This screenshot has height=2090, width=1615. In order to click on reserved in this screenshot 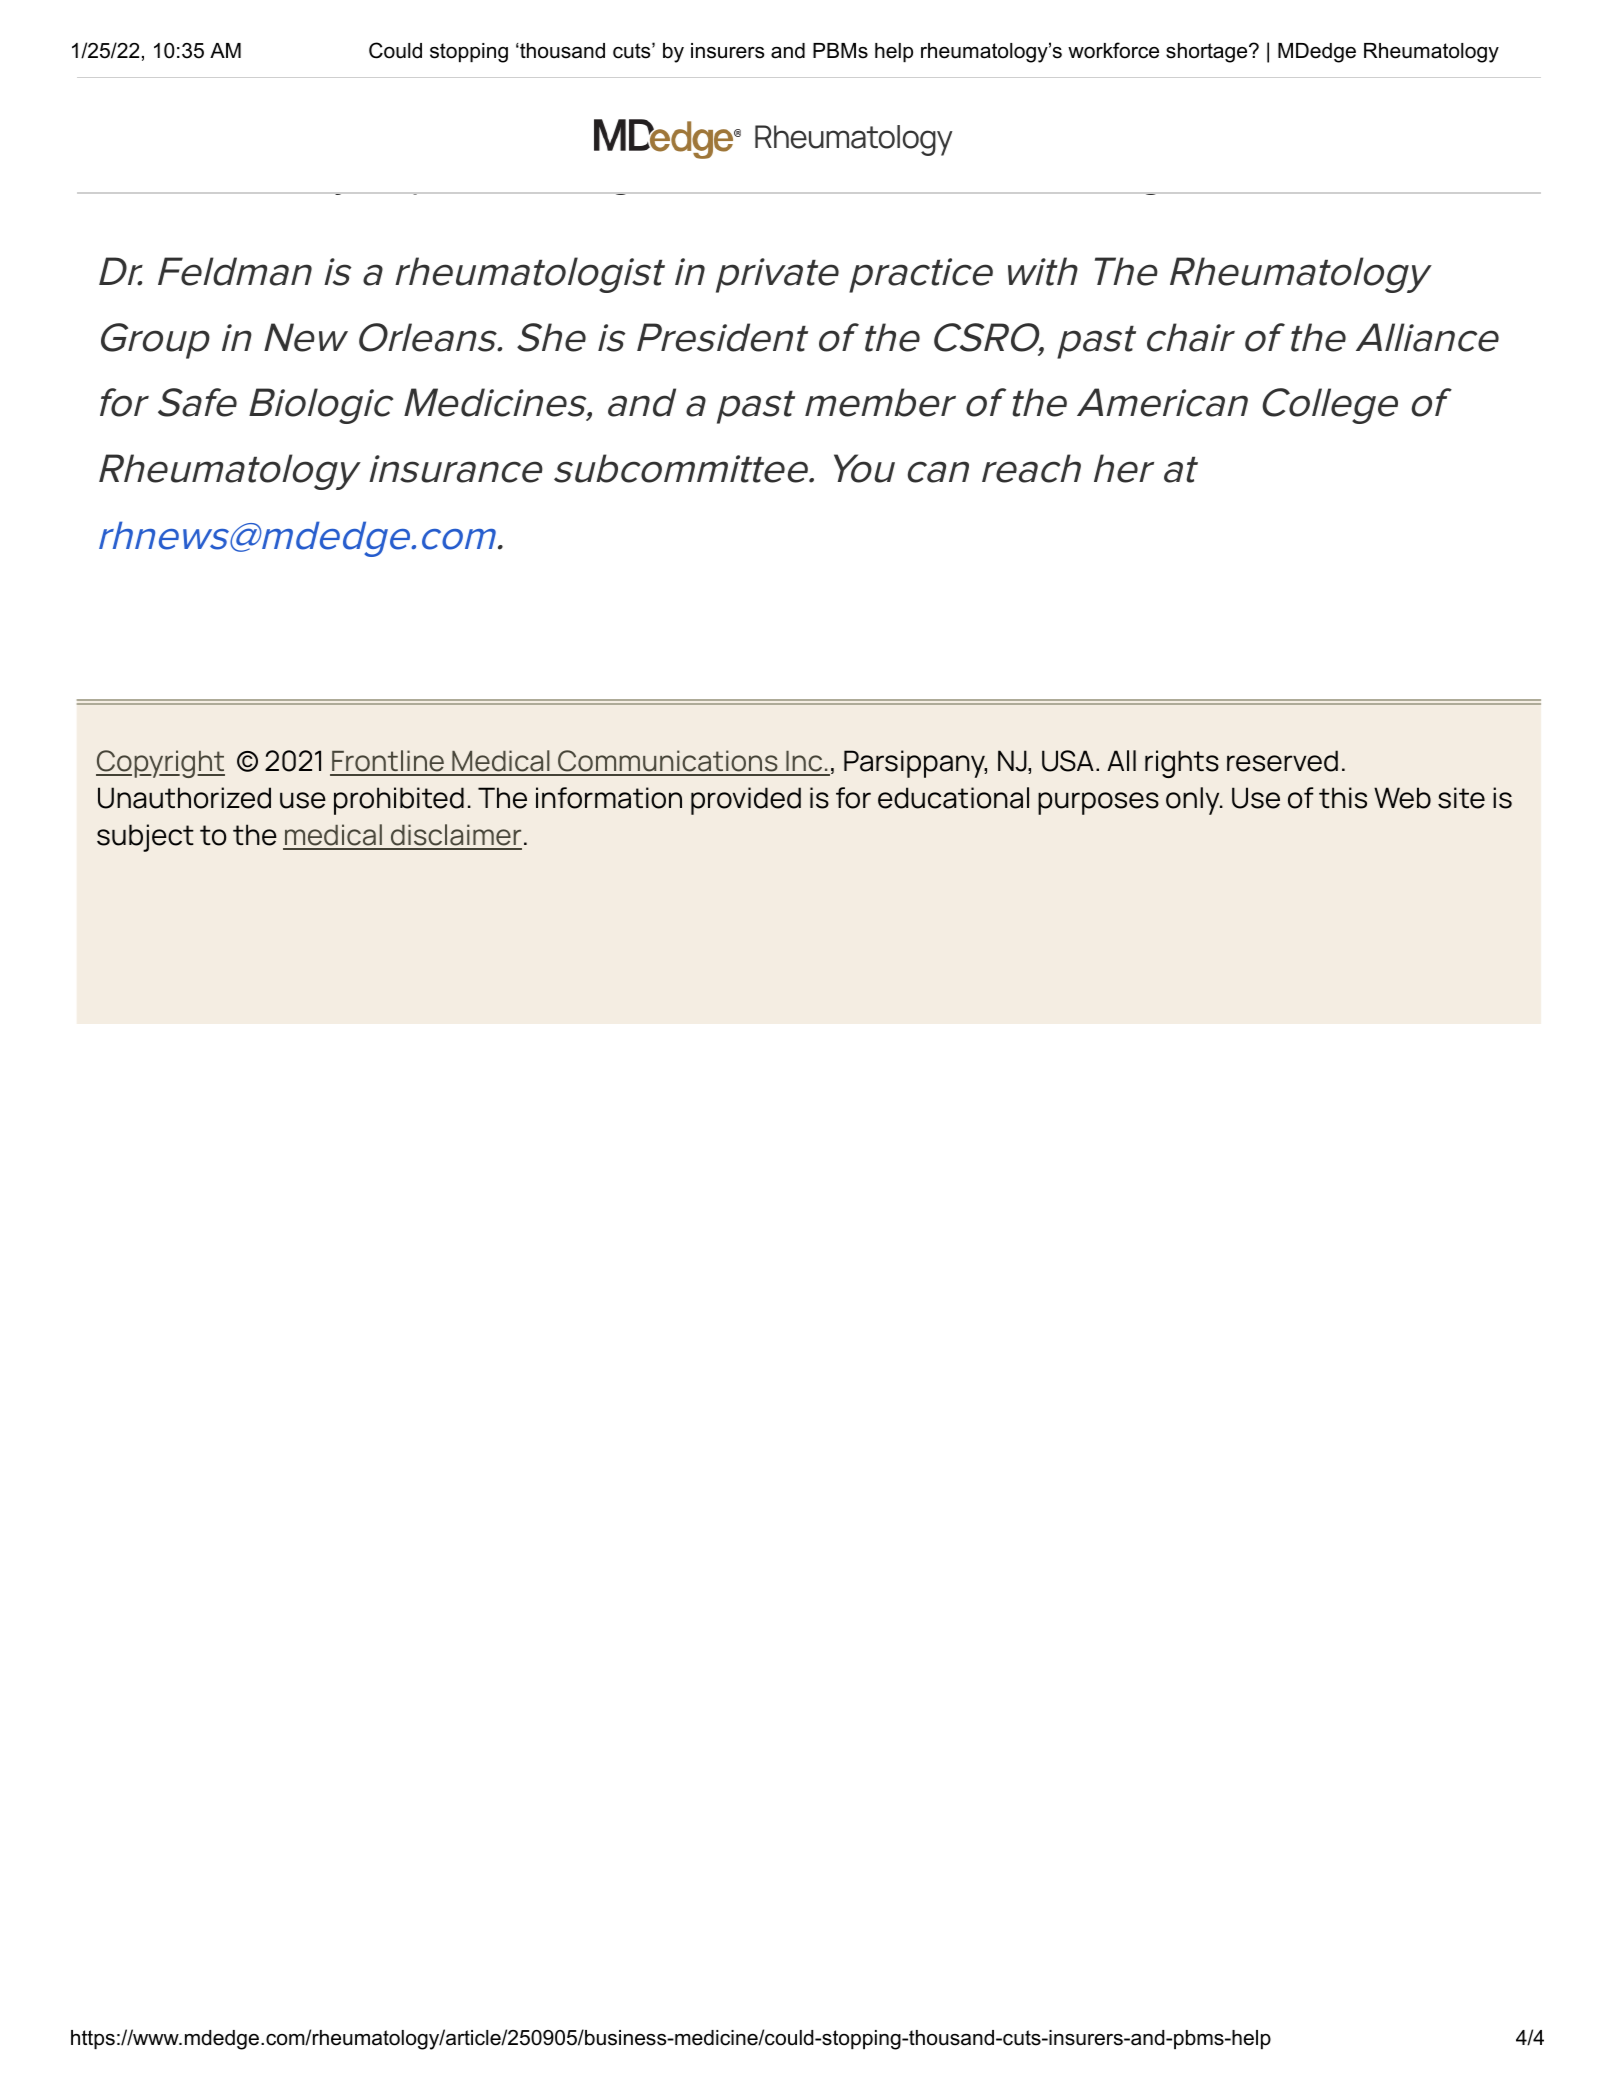, I will do `click(1282, 761)`.
